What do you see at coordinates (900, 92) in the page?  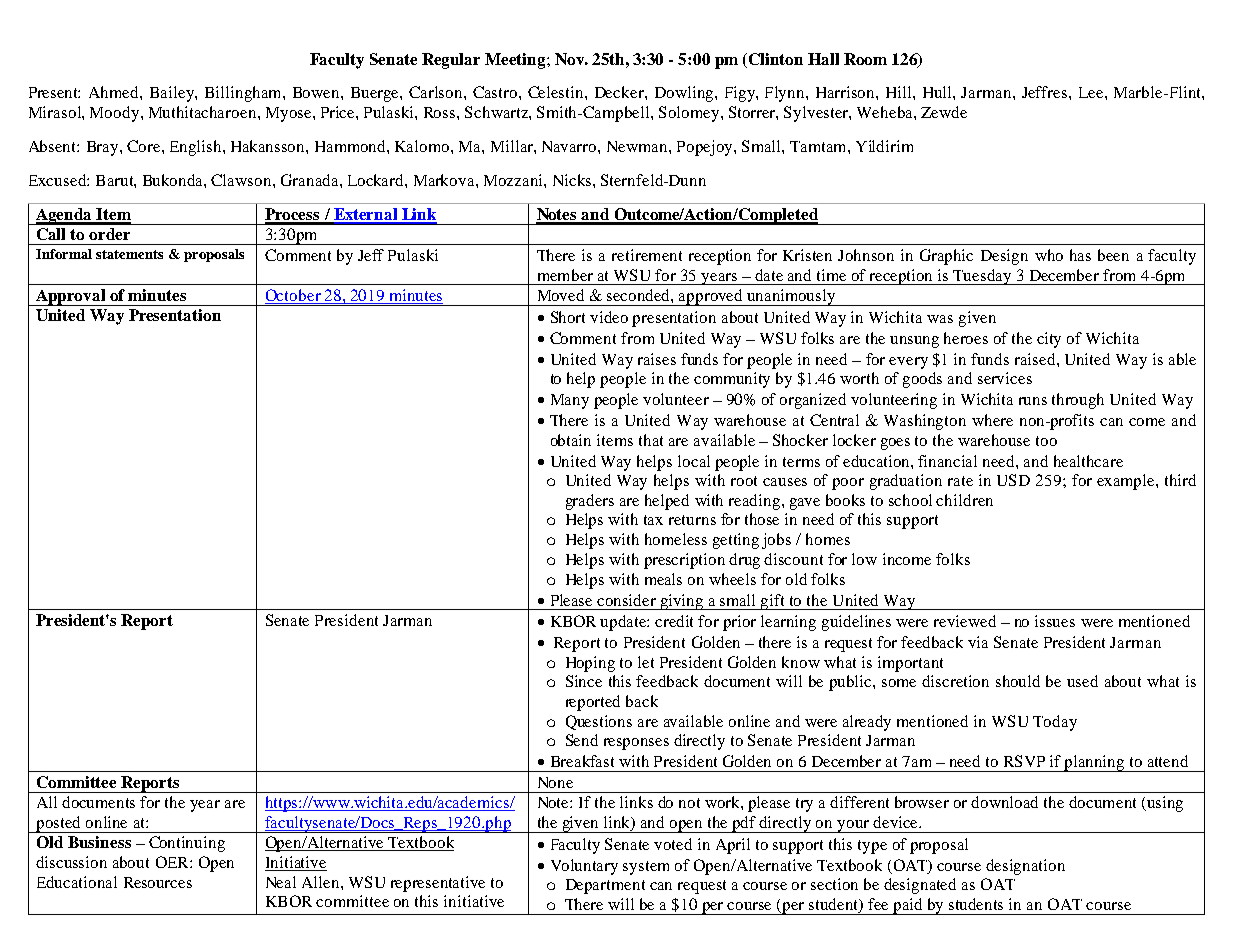 I see `Hill` at bounding box center [900, 92].
